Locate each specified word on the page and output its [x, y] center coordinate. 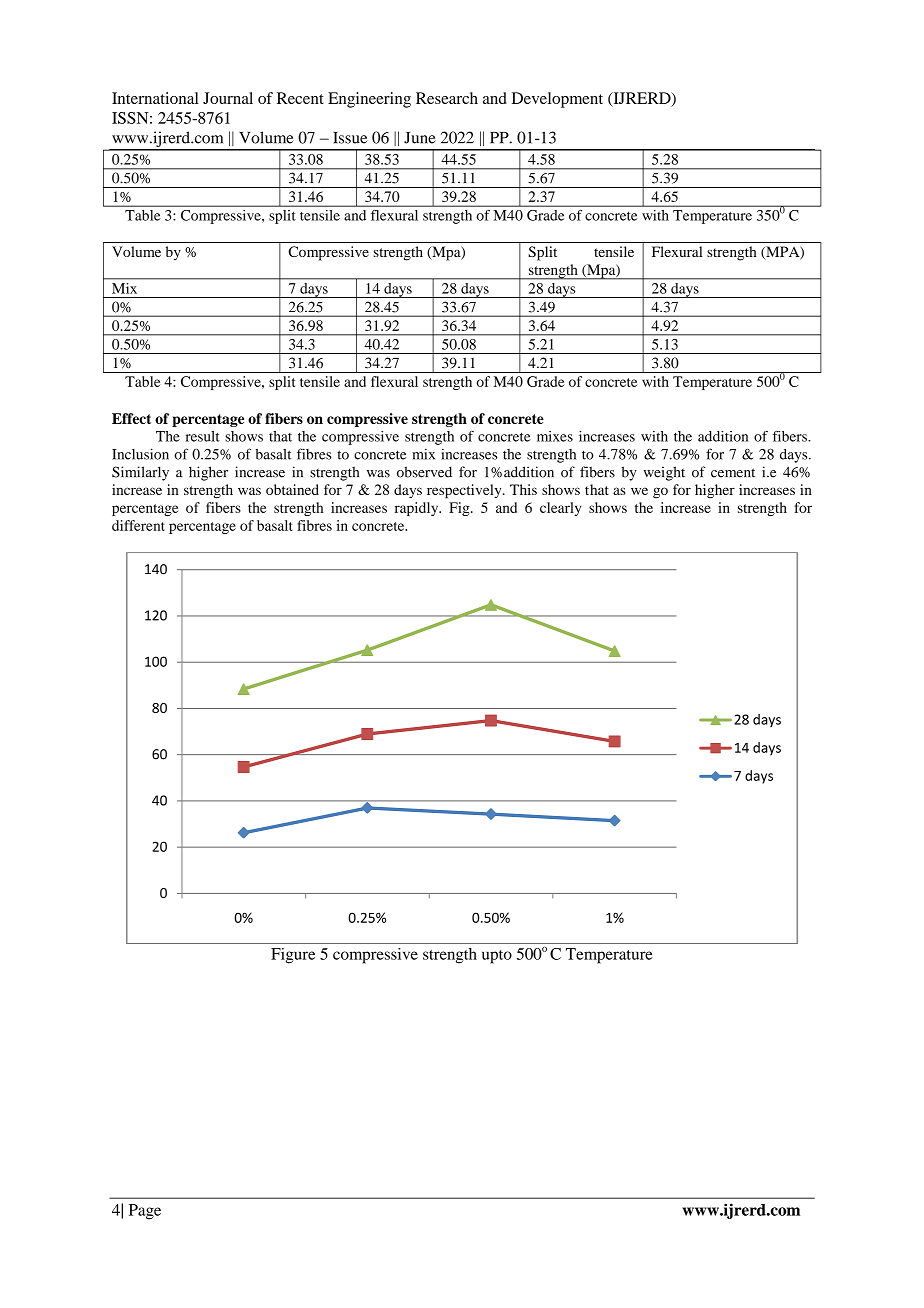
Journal [228, 98]
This [523, 489]
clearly [560, 509]
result [203, 436]
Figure [293, 956]
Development [557, 100]
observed [424, 472]
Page [145, 1212]
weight [664, 473]
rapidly [418, 509]
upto [497, 957]
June [420, 138]
